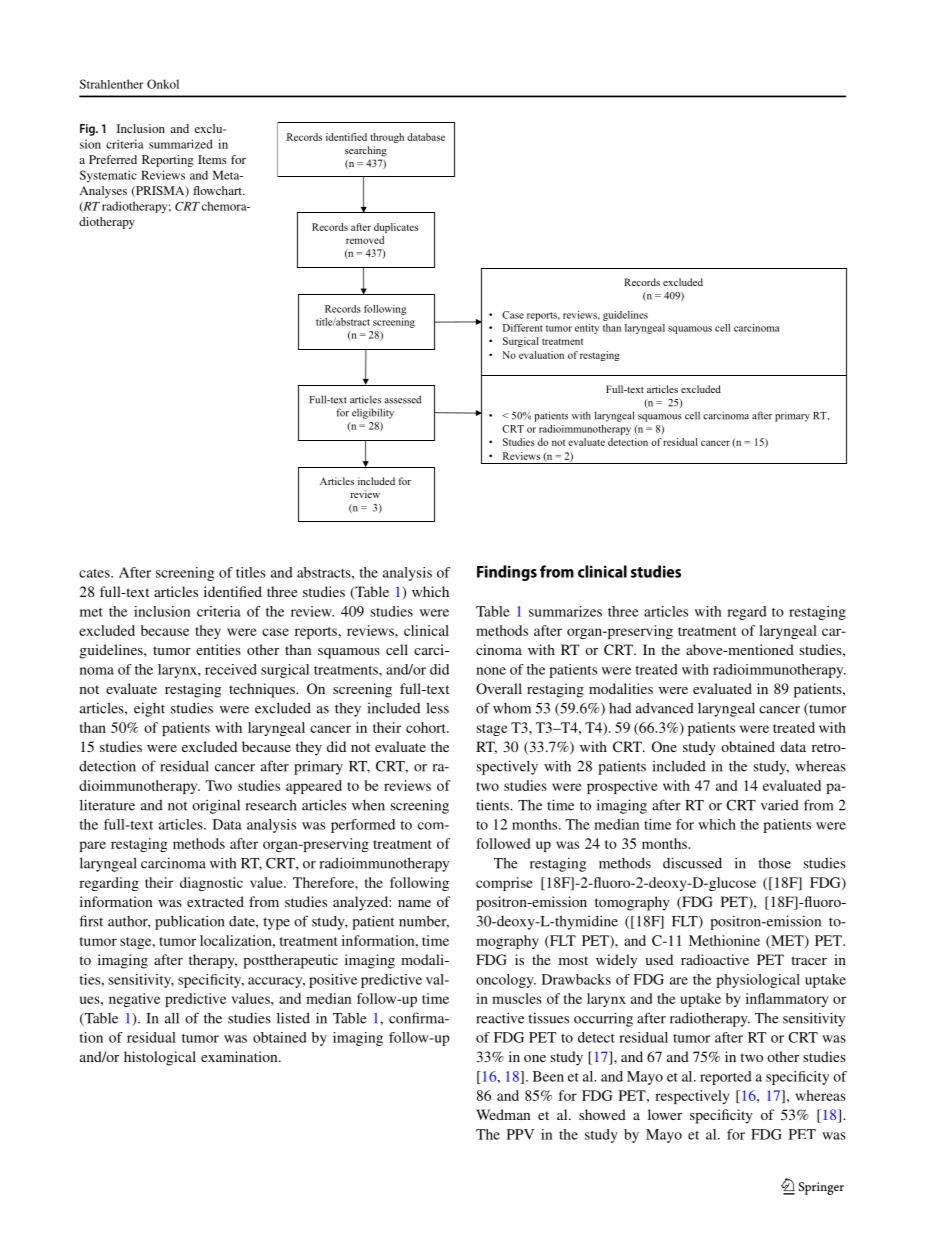 Image resolution: width=952 pixels, height=1257 pixels. What do you see at coordinates (168, 161) in the screenshot?
I see `Reporting` at bounding box center [168, 161].
